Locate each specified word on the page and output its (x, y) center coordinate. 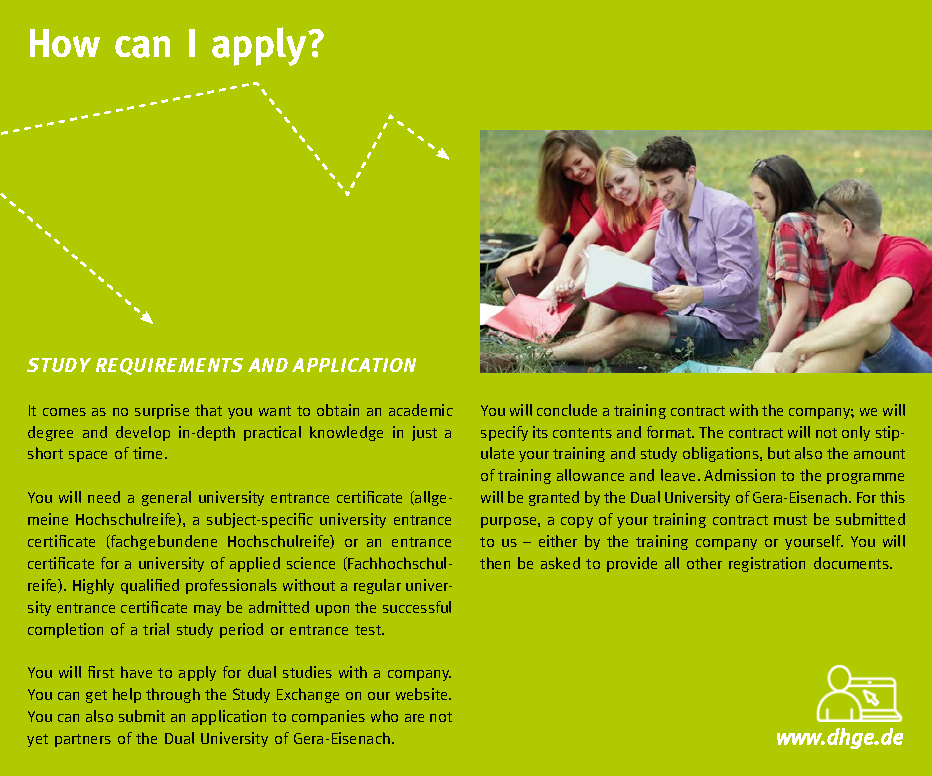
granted (554, 498)
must (790, 520)
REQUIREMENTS (169, 366)
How (65, 43)
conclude (567, 410)
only (856, 433)
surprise (162, 411)
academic (421, 410)
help (127, 695)
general (166, 498)
